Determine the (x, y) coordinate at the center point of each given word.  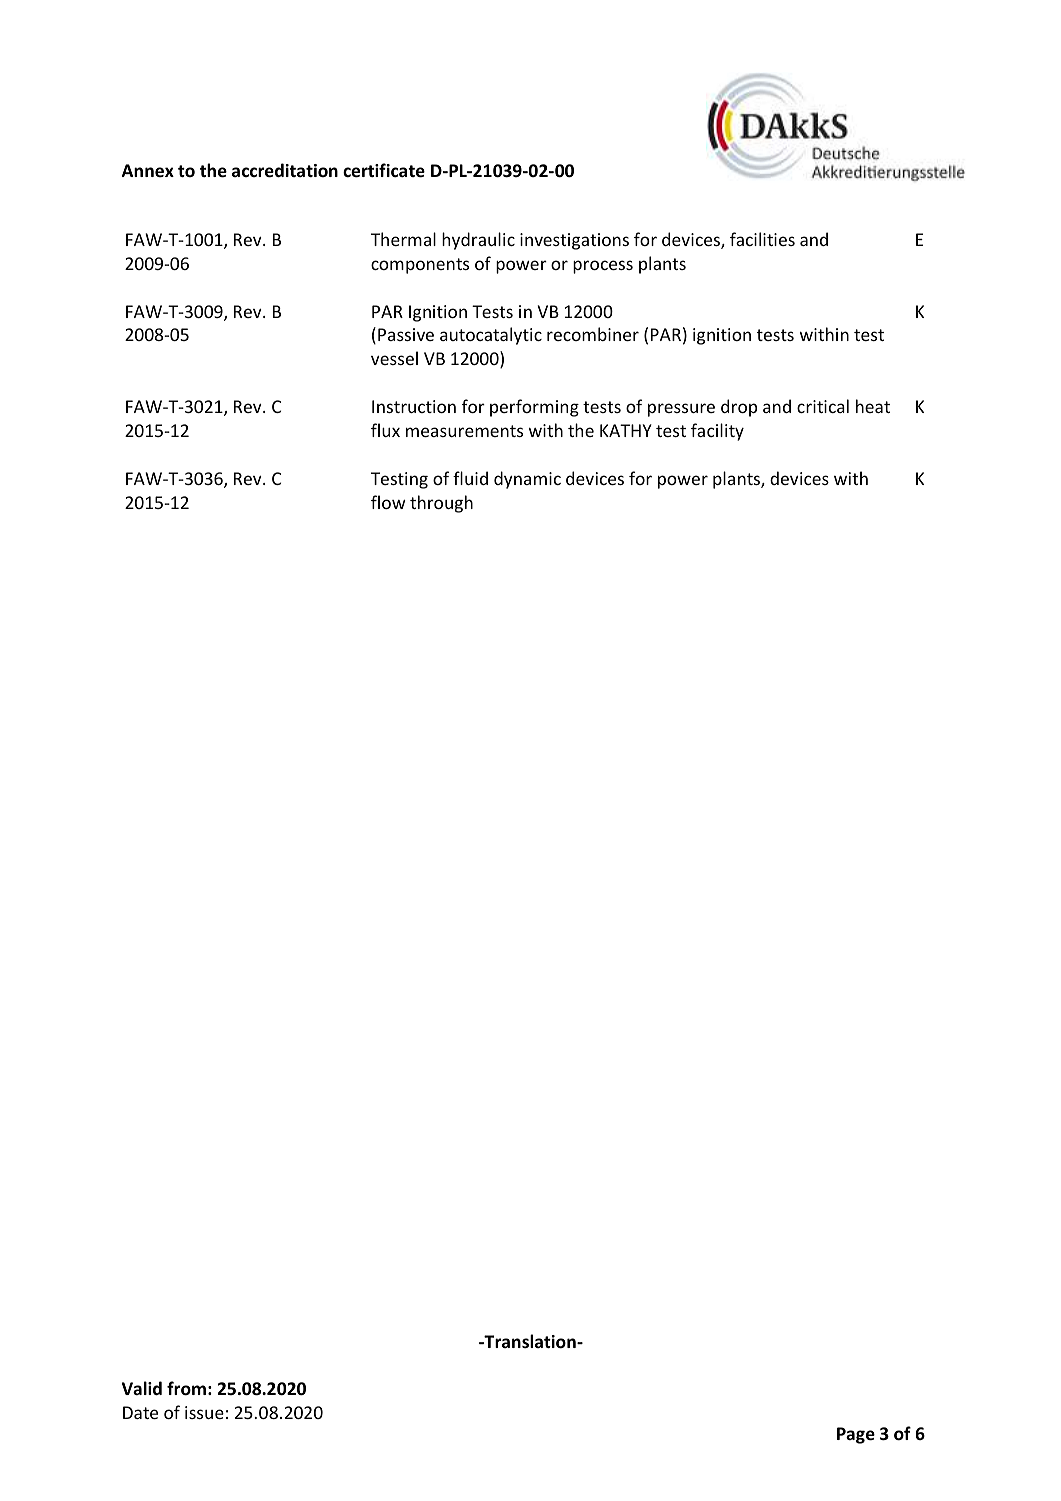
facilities (762, 239)
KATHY (626, 430)
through (441, 504)
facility (717, 432)
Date (140, 1412)
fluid (470, 478)
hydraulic (478, 241)
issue (204, 1412)
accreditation (285, 170)
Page (856, 1435)
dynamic (527, 480)
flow (388, 502)
